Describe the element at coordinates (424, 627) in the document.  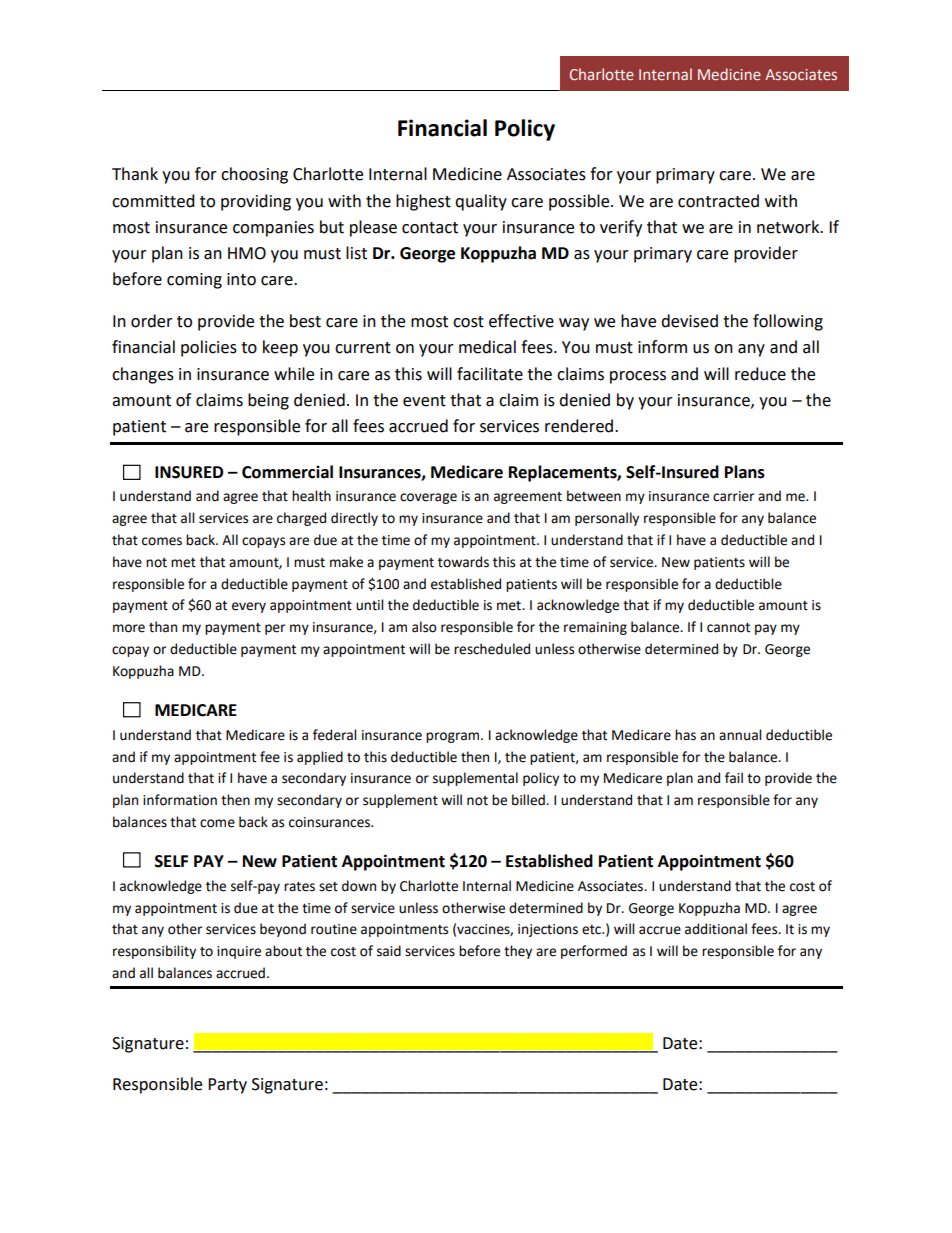
I see `also` at that location.
